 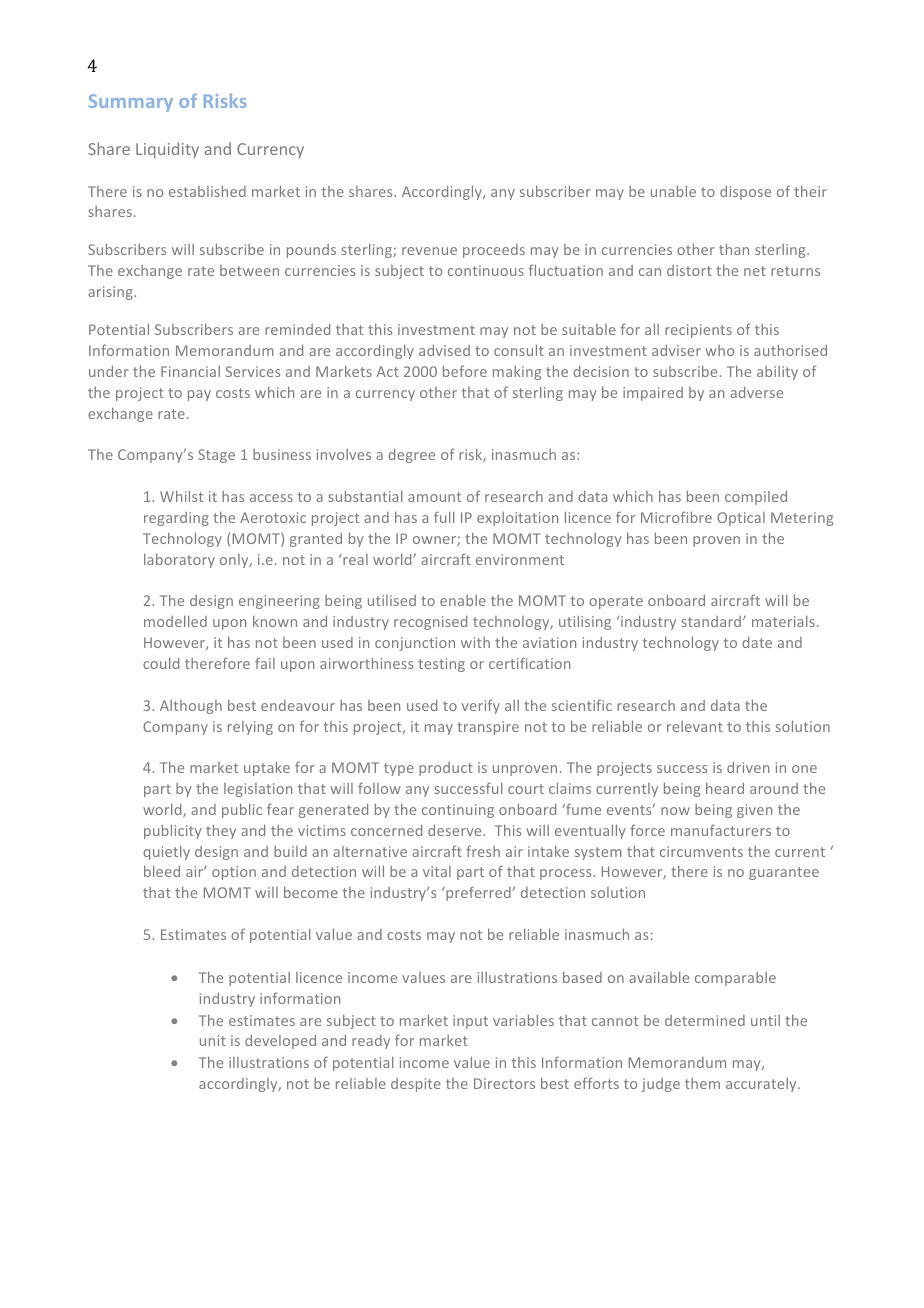 I want to click on dispose, so click(x=745, y=193).
